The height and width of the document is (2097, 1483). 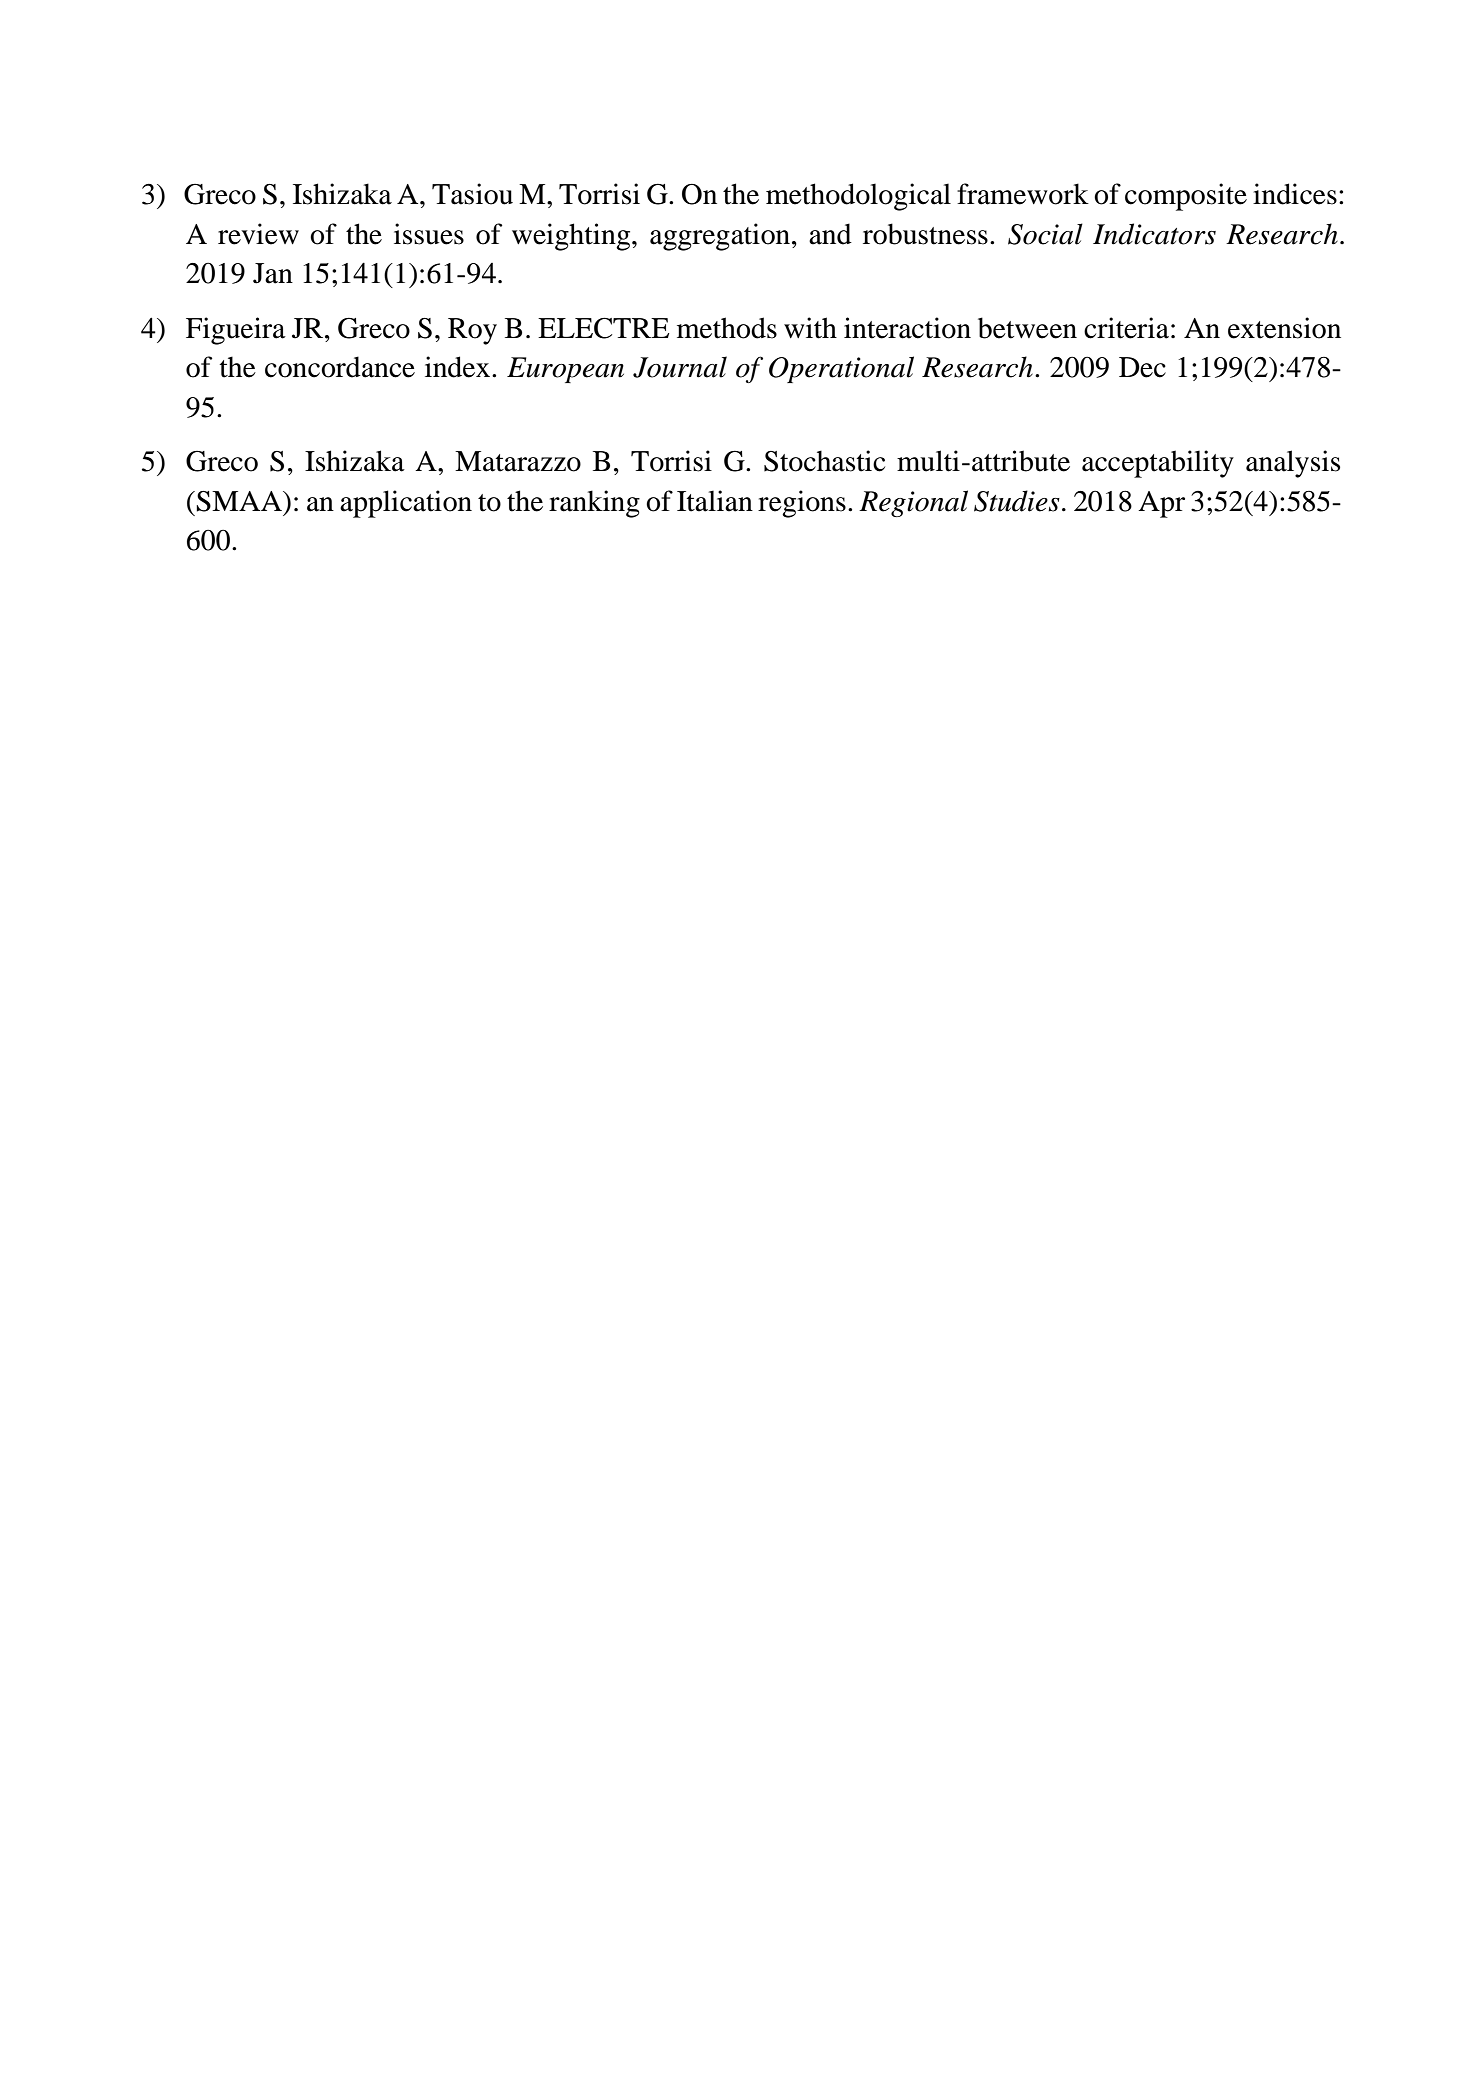 What do you see at coordinates (1186, 197) in the document?
I see `composite` at bounding box center [1186, 197].
